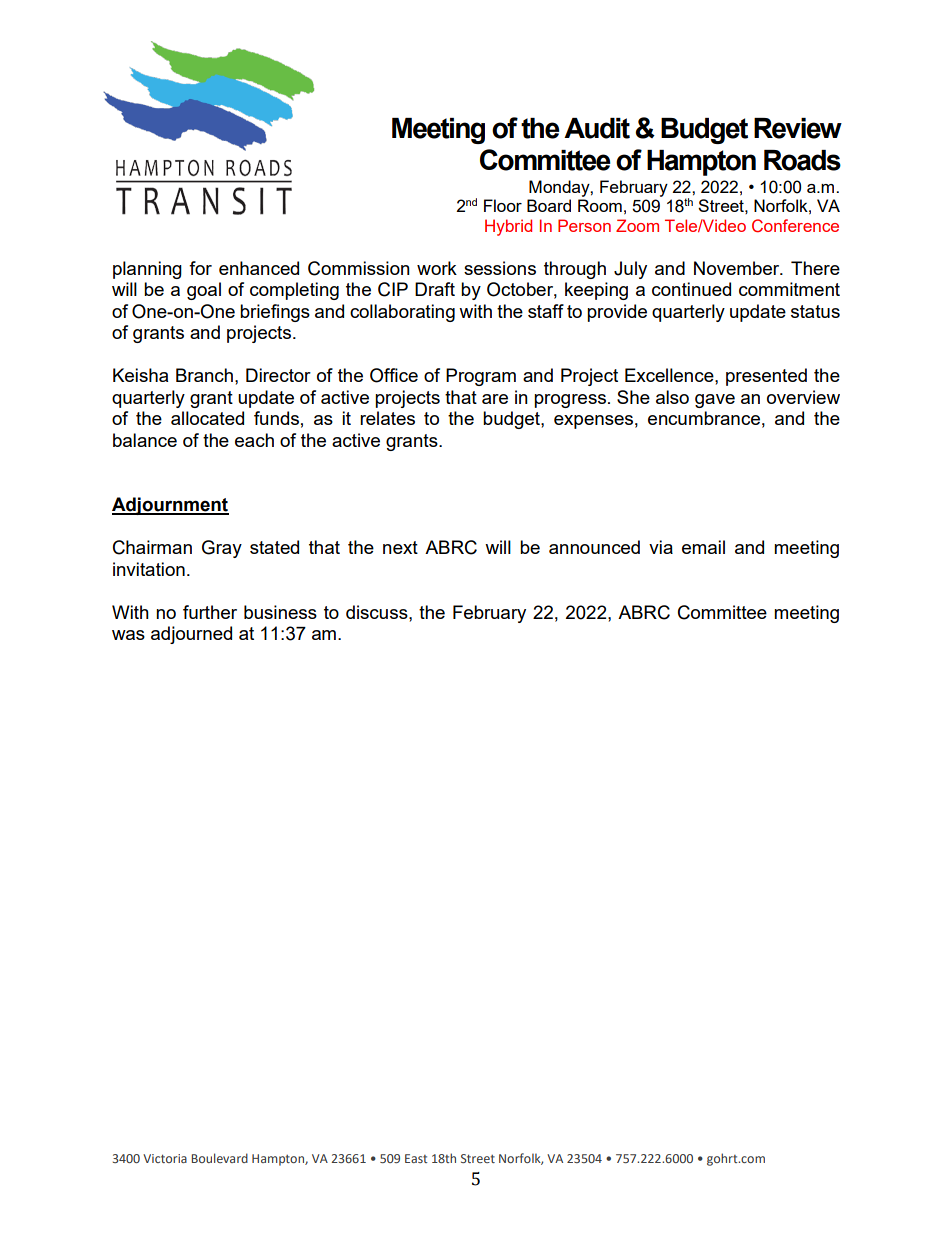 The width and height of the screenshot is (952, 1233). Describe the element at coordinates (165, 1158) in the screenshot. I see `Victoria` at that location.
